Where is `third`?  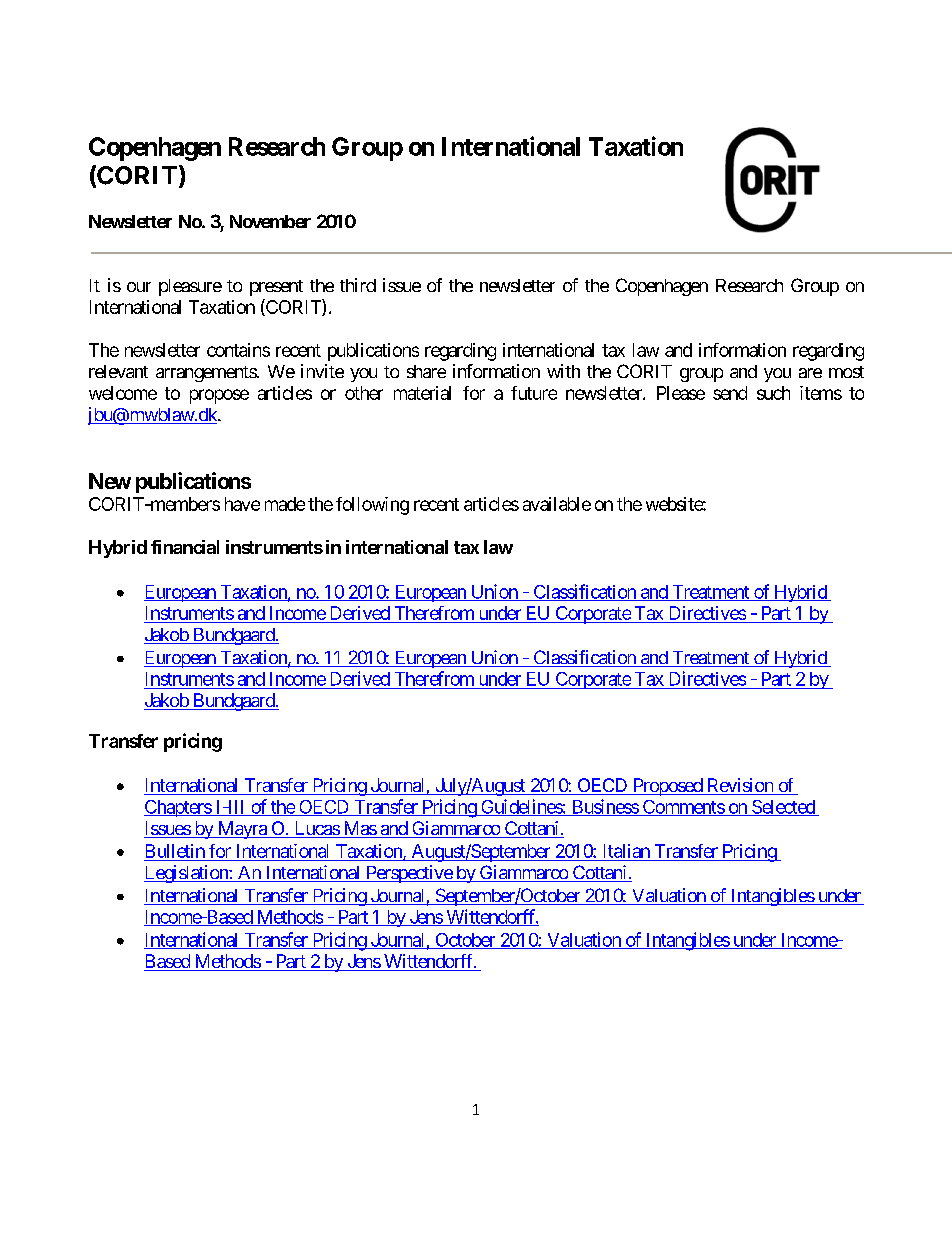 third is located at coordinates (358, 285).
